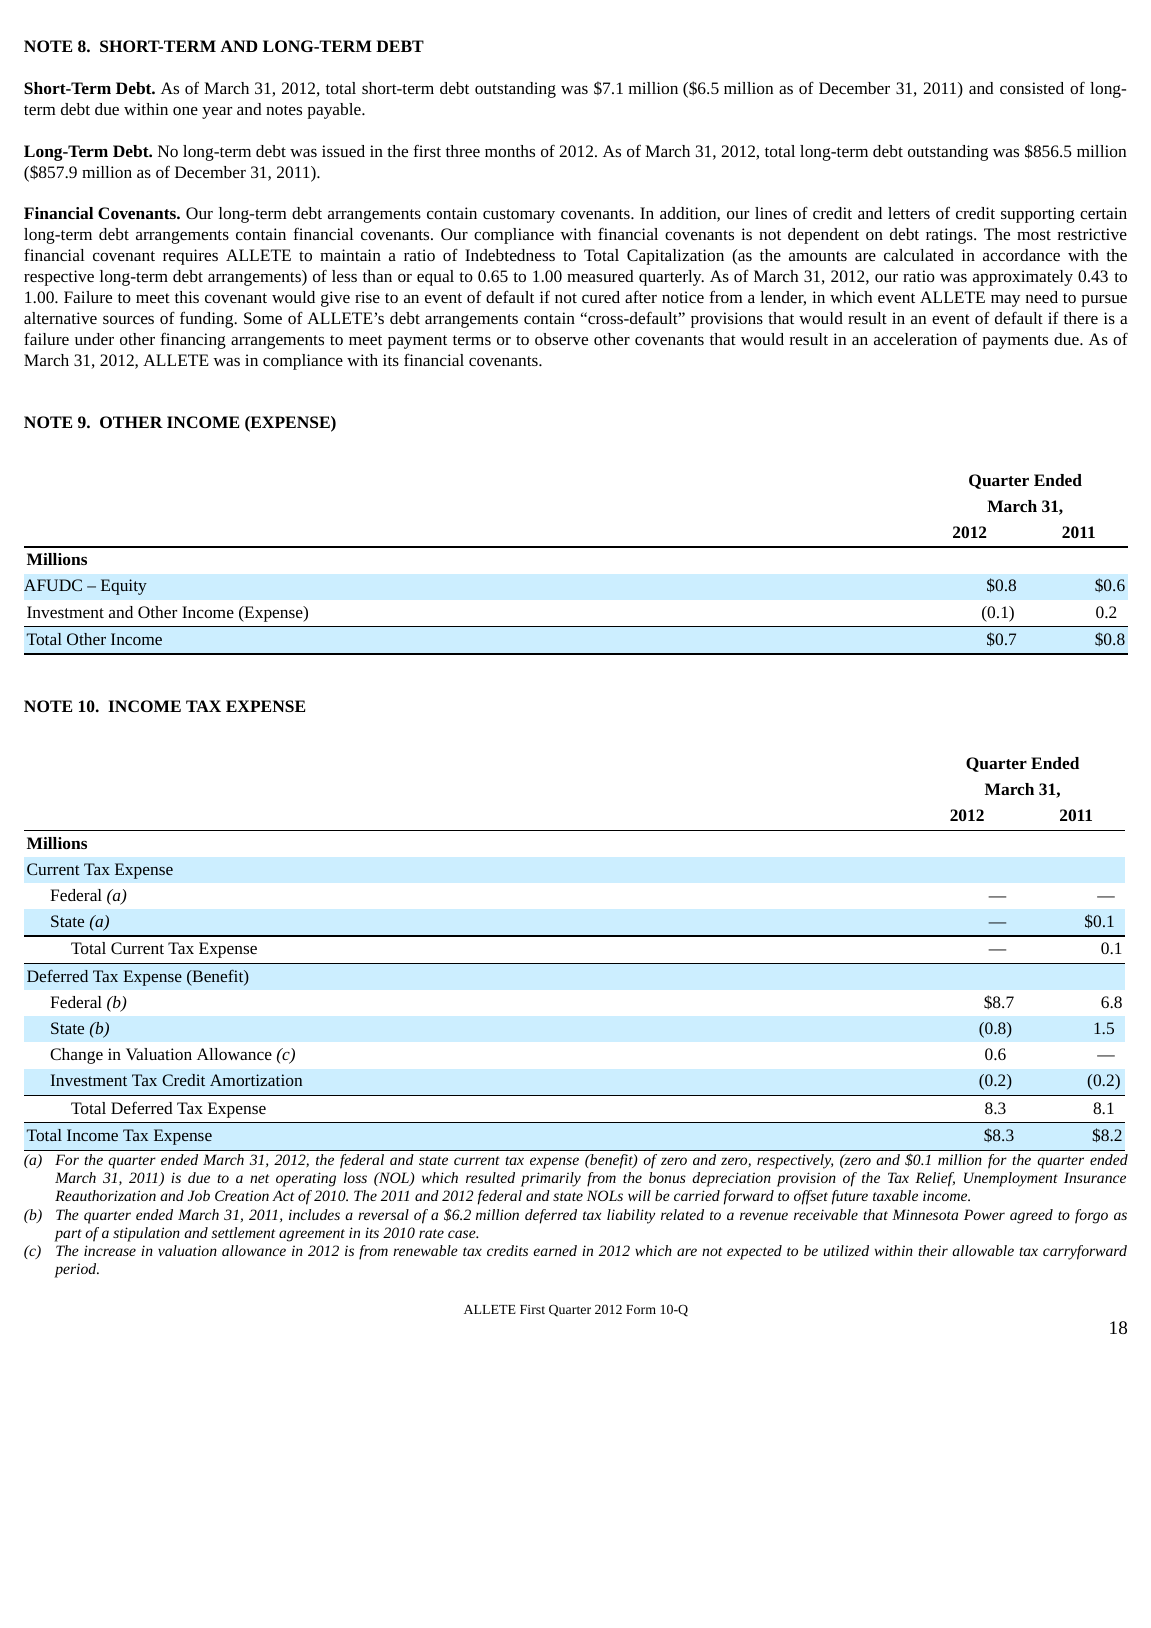  Describe the element at coordinates (935, 1179) in the screenshot. I see `Relief` at that location.
